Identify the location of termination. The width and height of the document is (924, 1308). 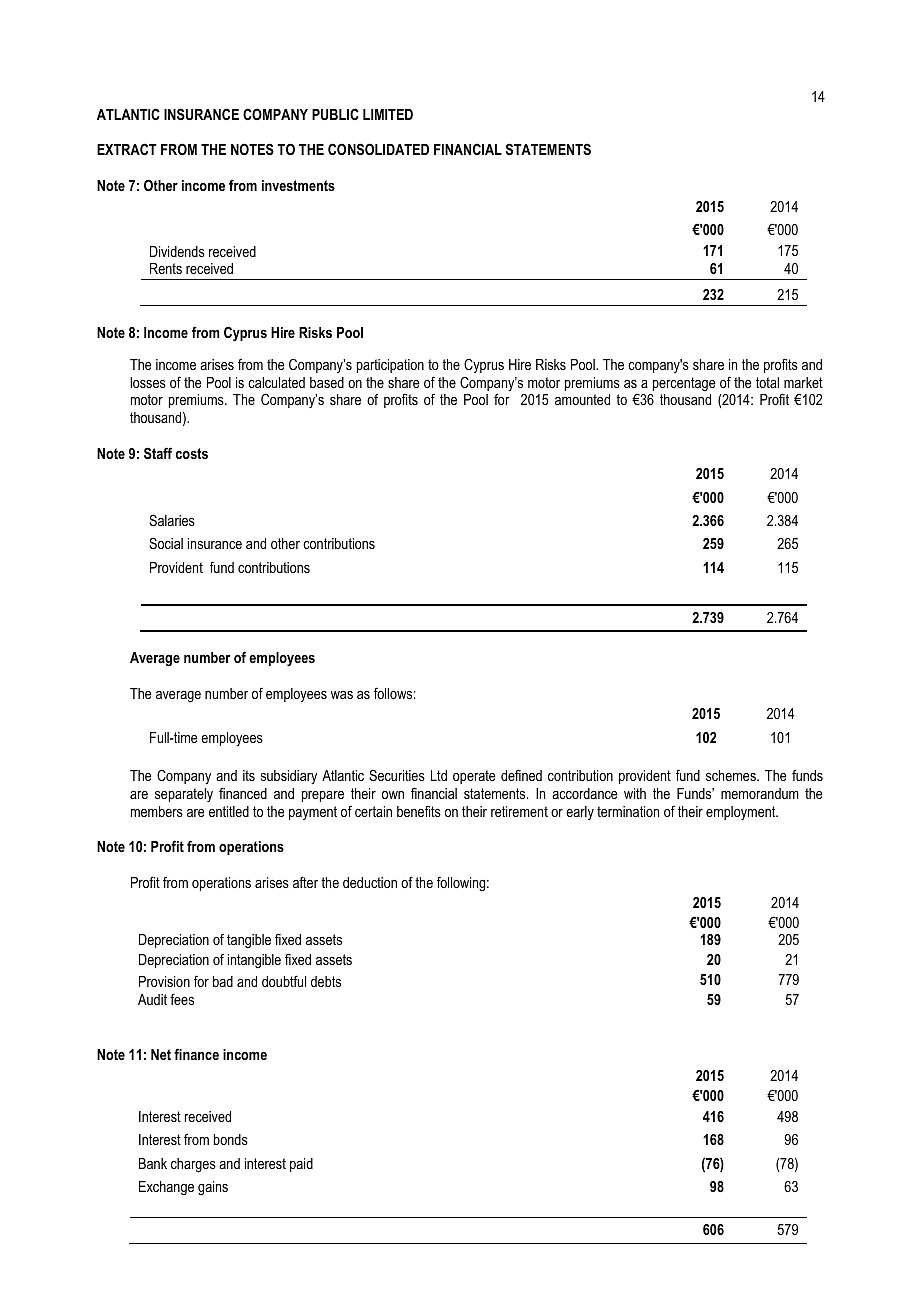
(628, 811).
